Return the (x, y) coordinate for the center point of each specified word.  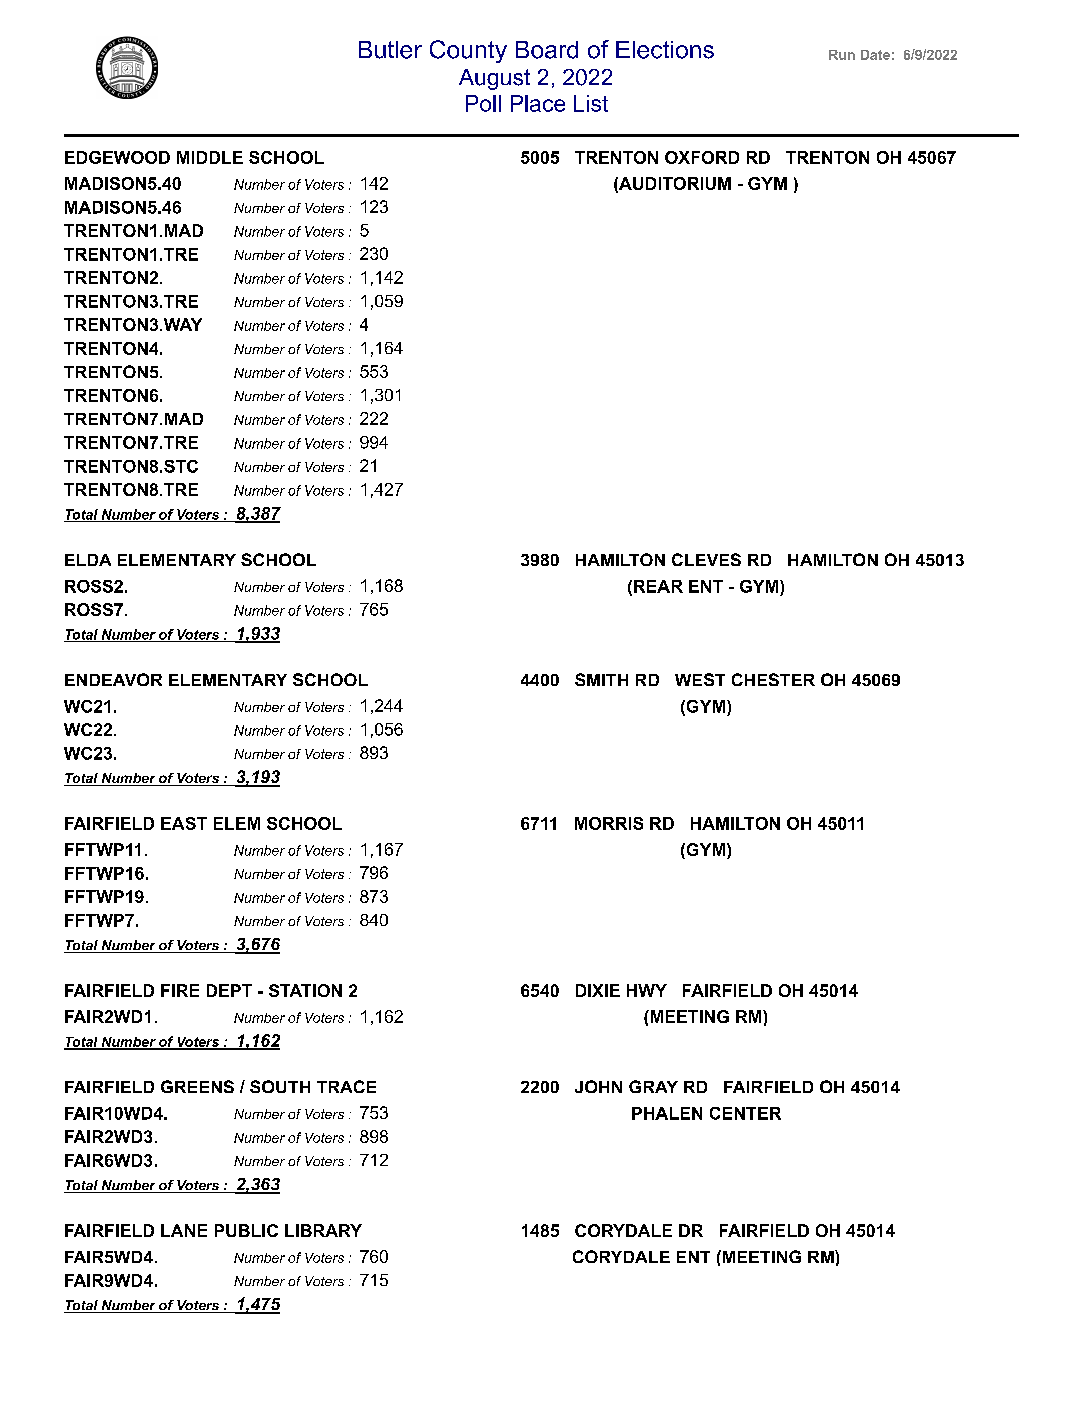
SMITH (601, 679)
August (494, 79)
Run (842, 55)
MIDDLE (210, 157)
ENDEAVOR (113, 679)
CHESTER (773, 679)
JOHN (598, 1086)
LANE (184, 1230)
